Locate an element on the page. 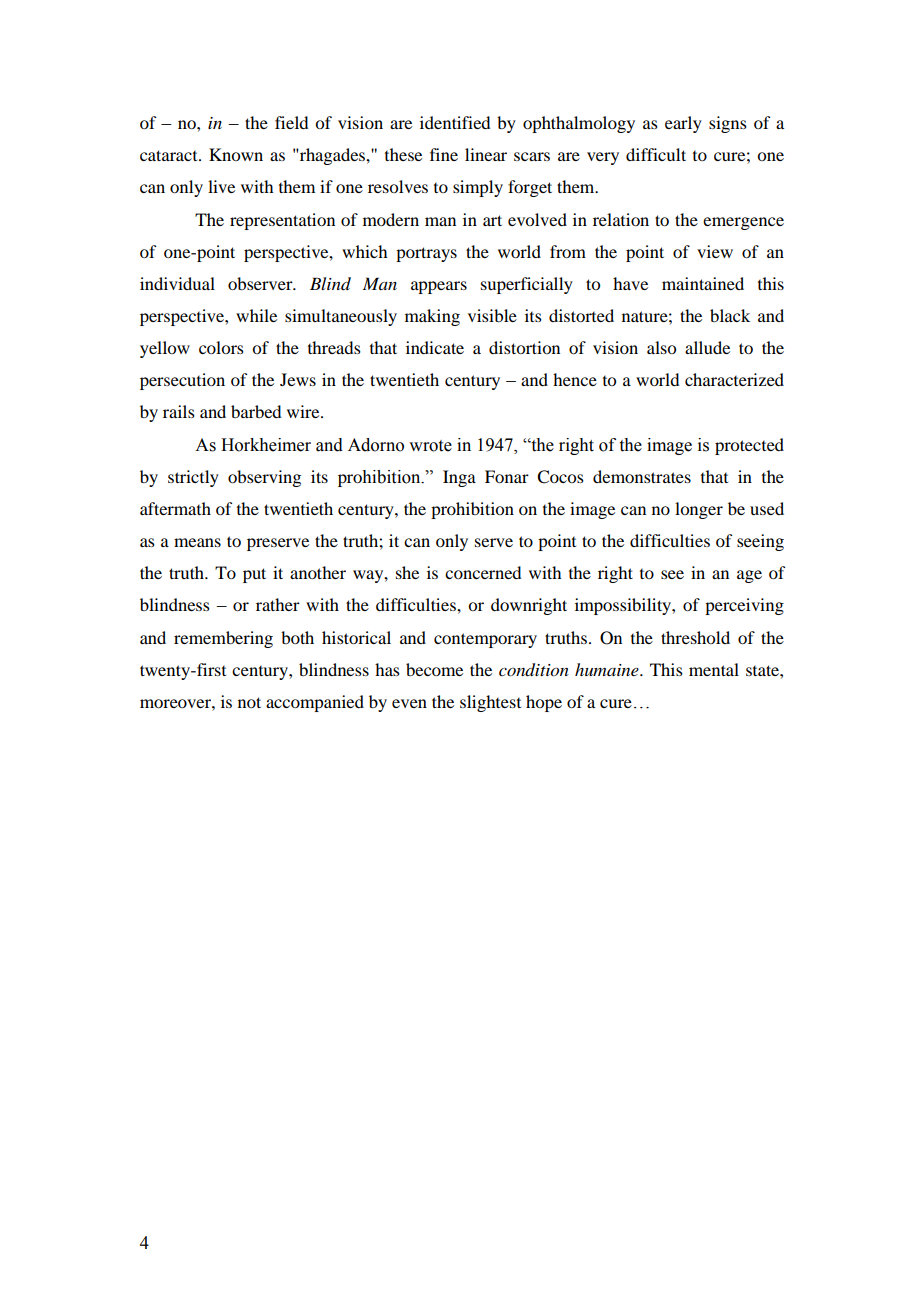  slightest is located at coordinates (490, 703).
